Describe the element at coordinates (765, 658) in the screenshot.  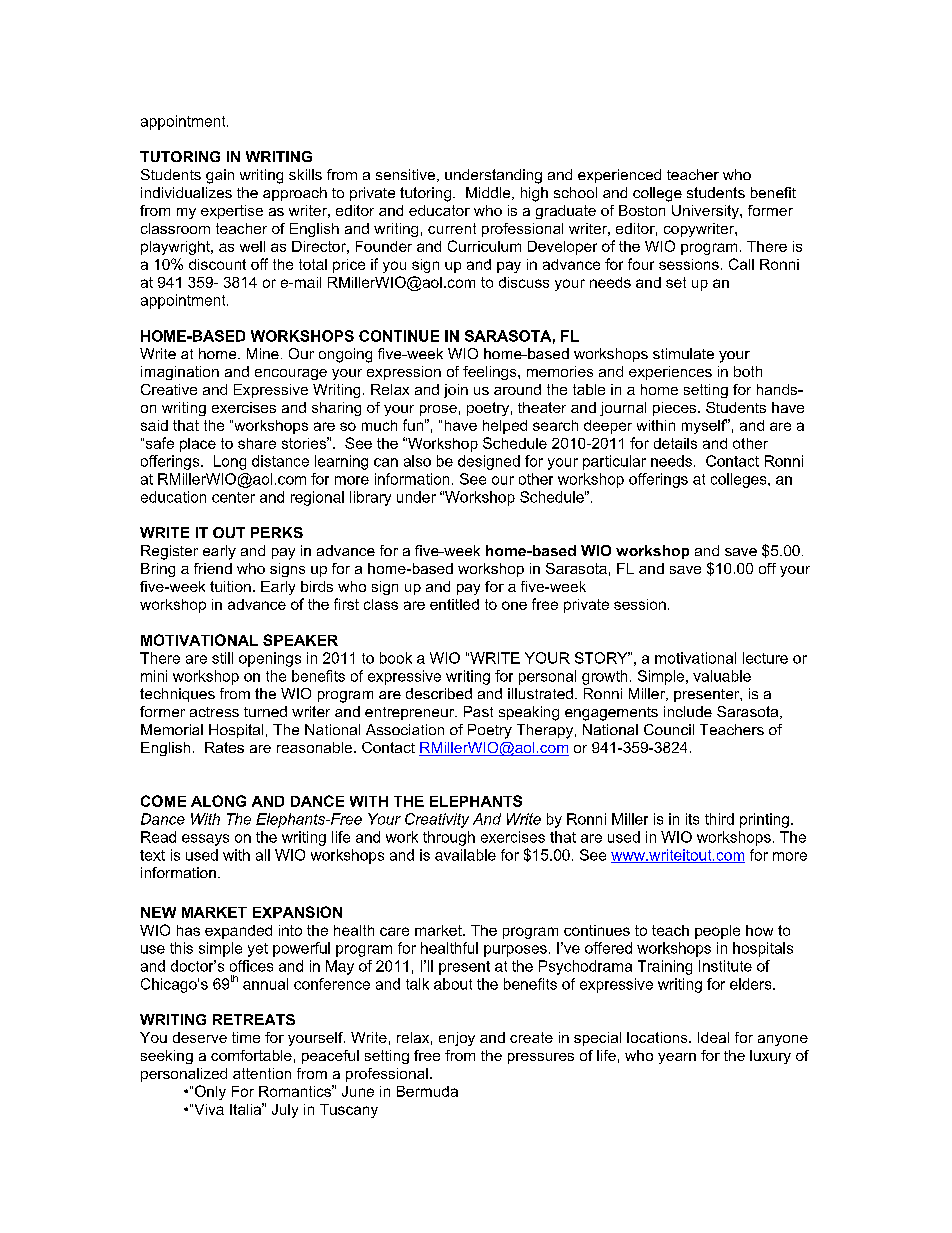
I see `lecture` at that location.
